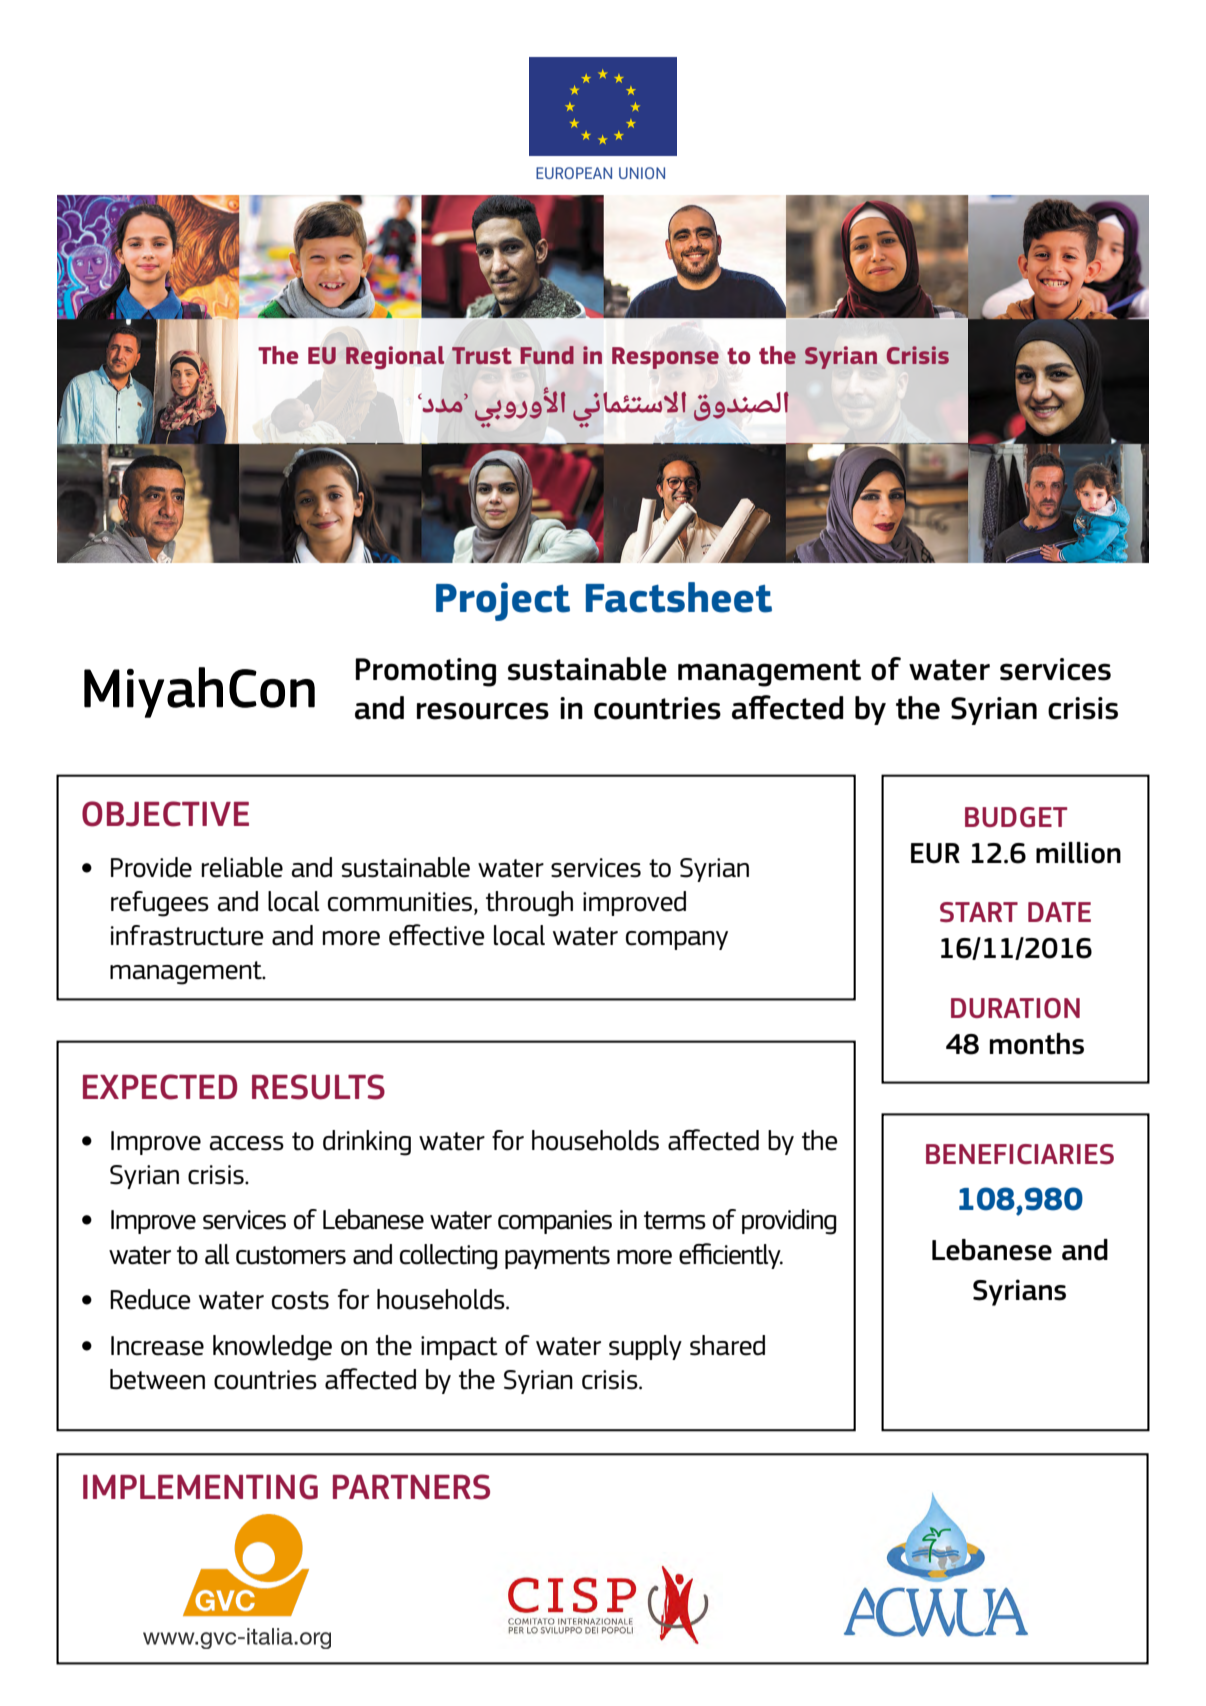 The height and width of the screenshot is (1706, 1206). Describe the element at coordinates (247, 1143) in the screenshot. I see `access` at that location.
